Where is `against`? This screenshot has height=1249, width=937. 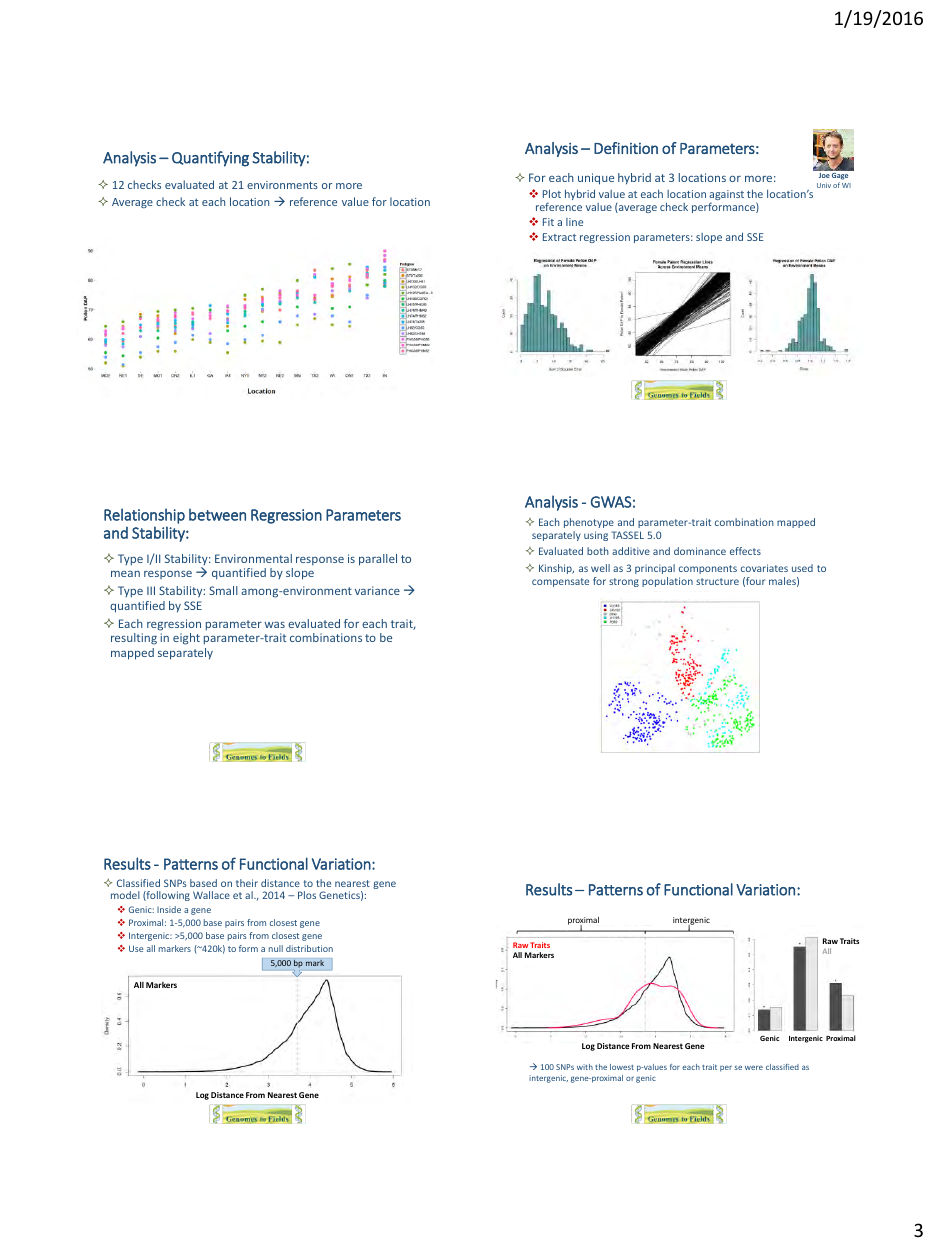 against is located at coordinates (726, 196).
